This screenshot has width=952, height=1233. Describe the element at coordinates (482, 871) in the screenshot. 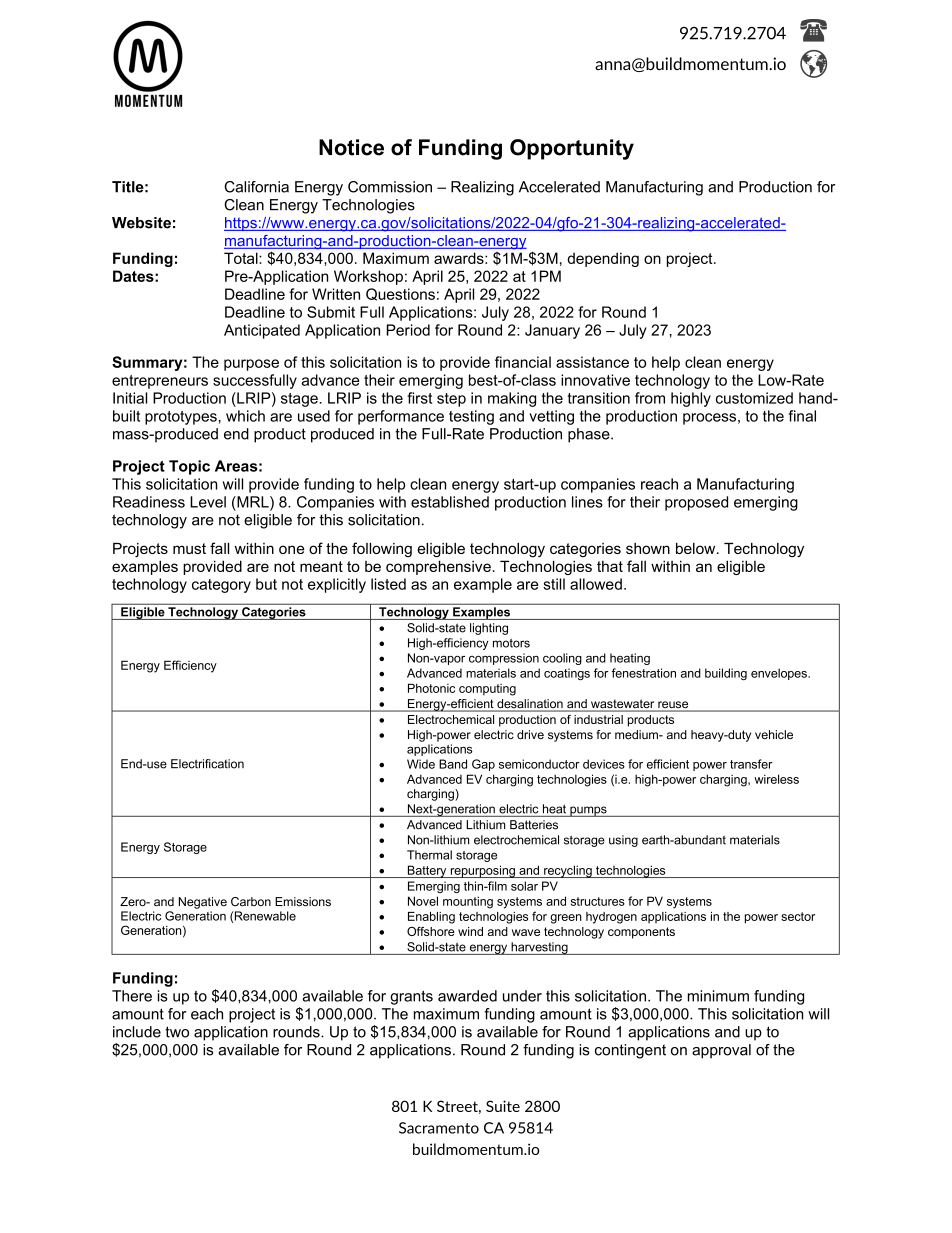

I see `repurposing` at that location.
